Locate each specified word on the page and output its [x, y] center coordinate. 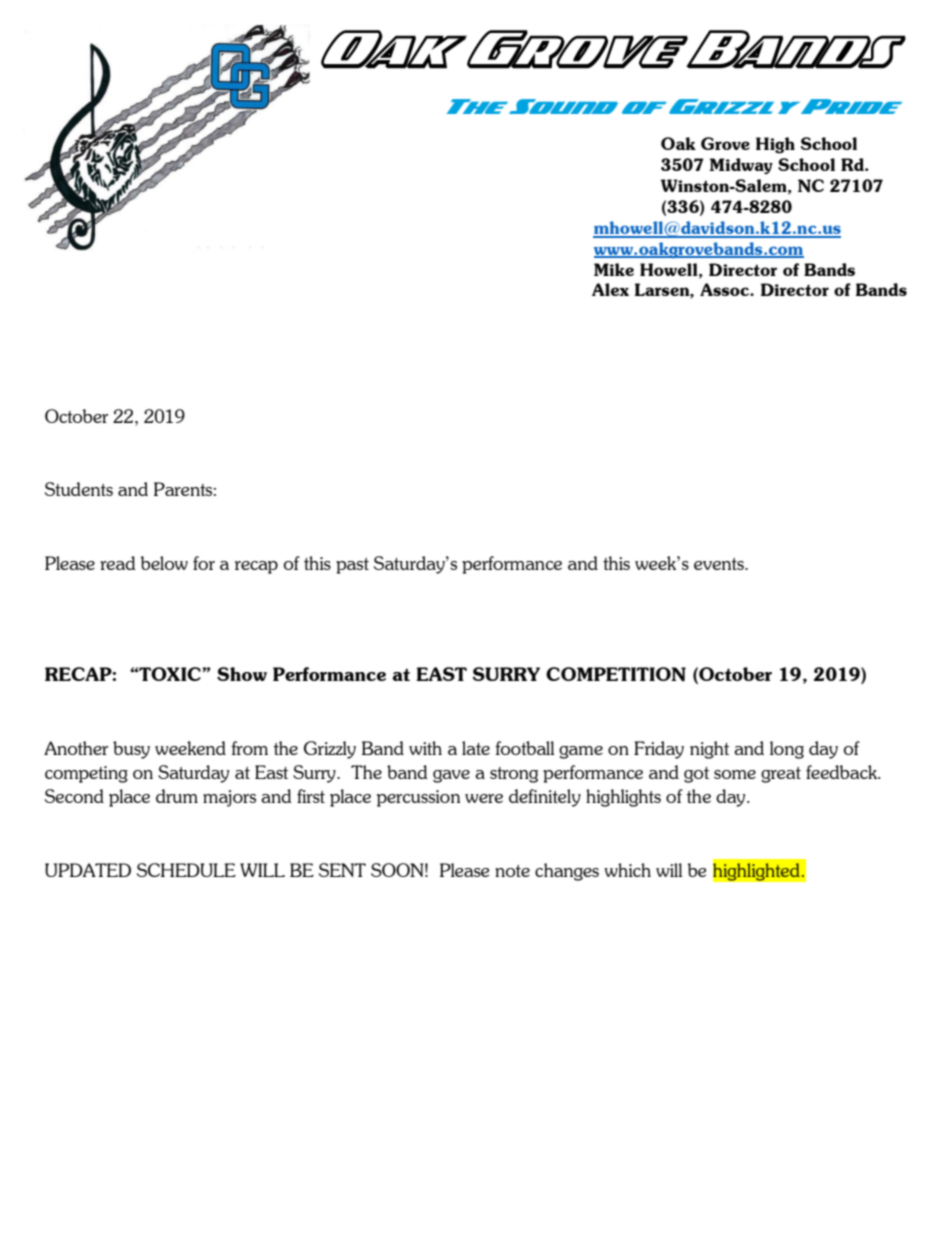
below [164, 563]
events [720, 564]
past [352, 566]
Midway [741, 166]
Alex [610, 289]
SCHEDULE [186, 870]
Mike [614, 269]
